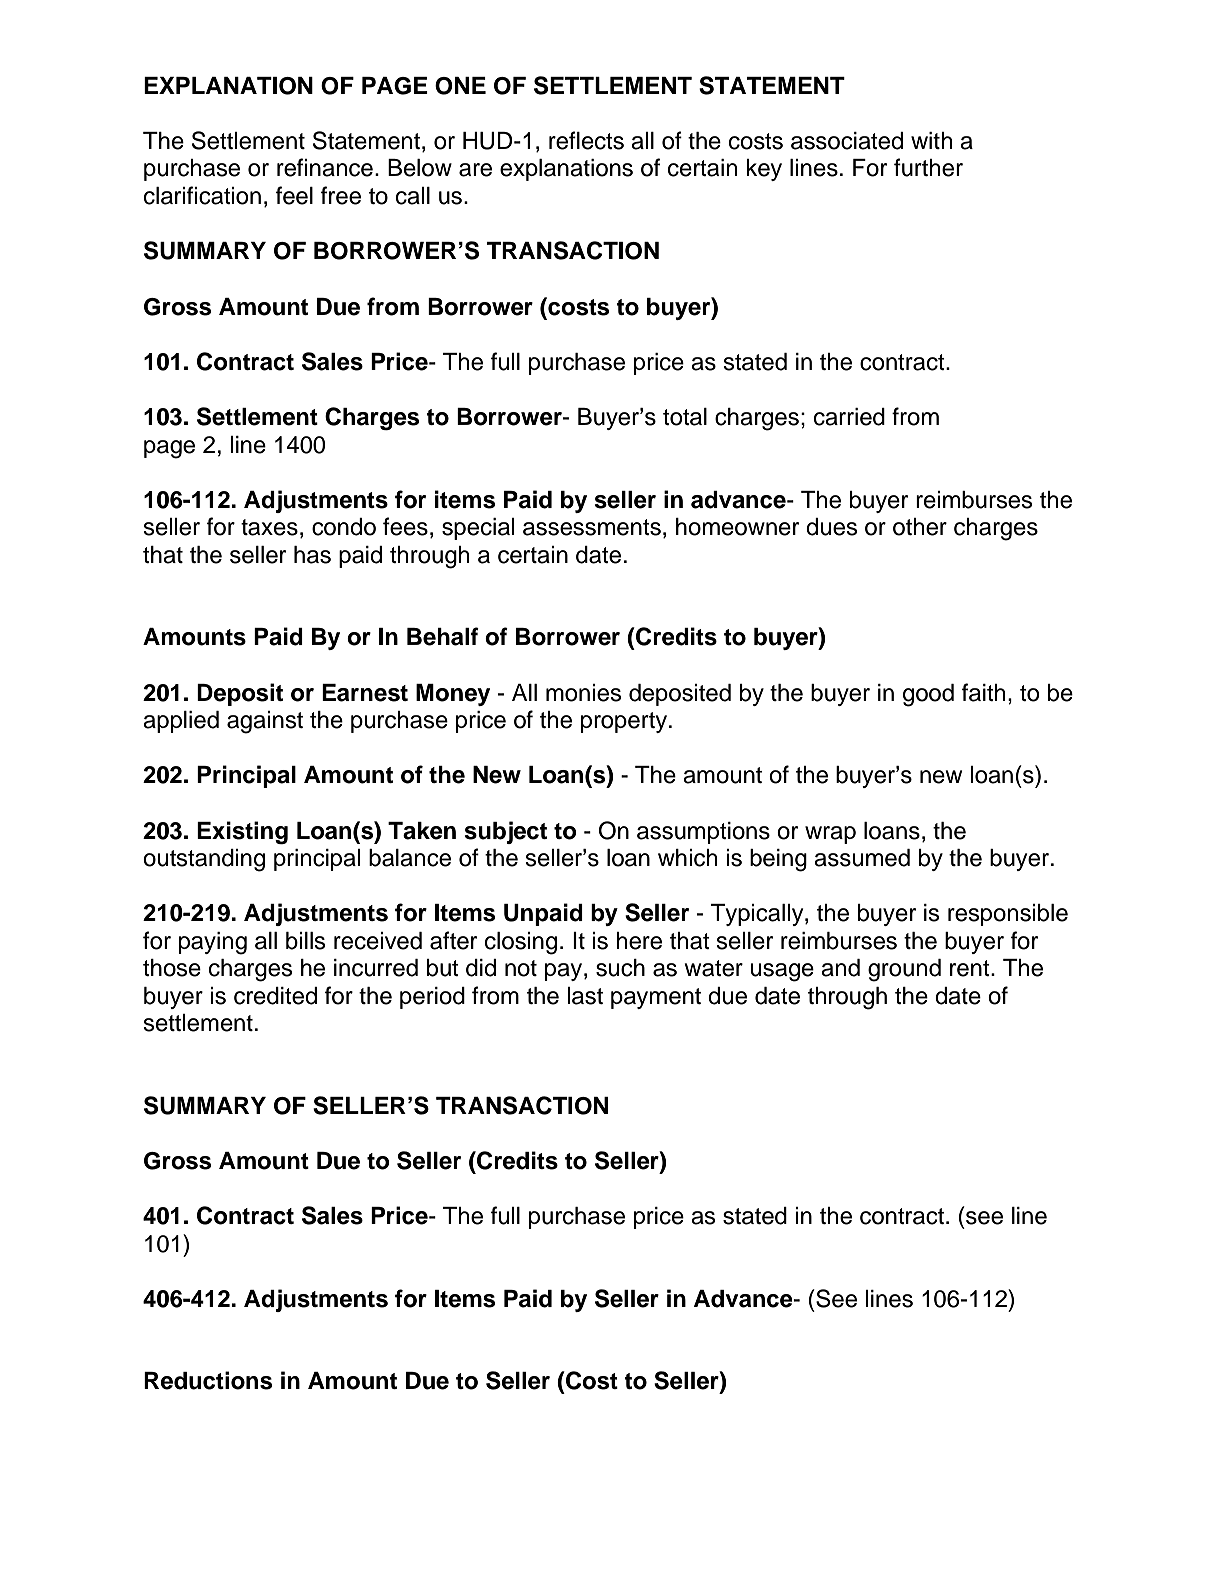 Image resolution: width=1217 pixels, height=1575 pixels. Describe the element at coordinates (585, 996) in the screenshot. I see `last` at that location.
